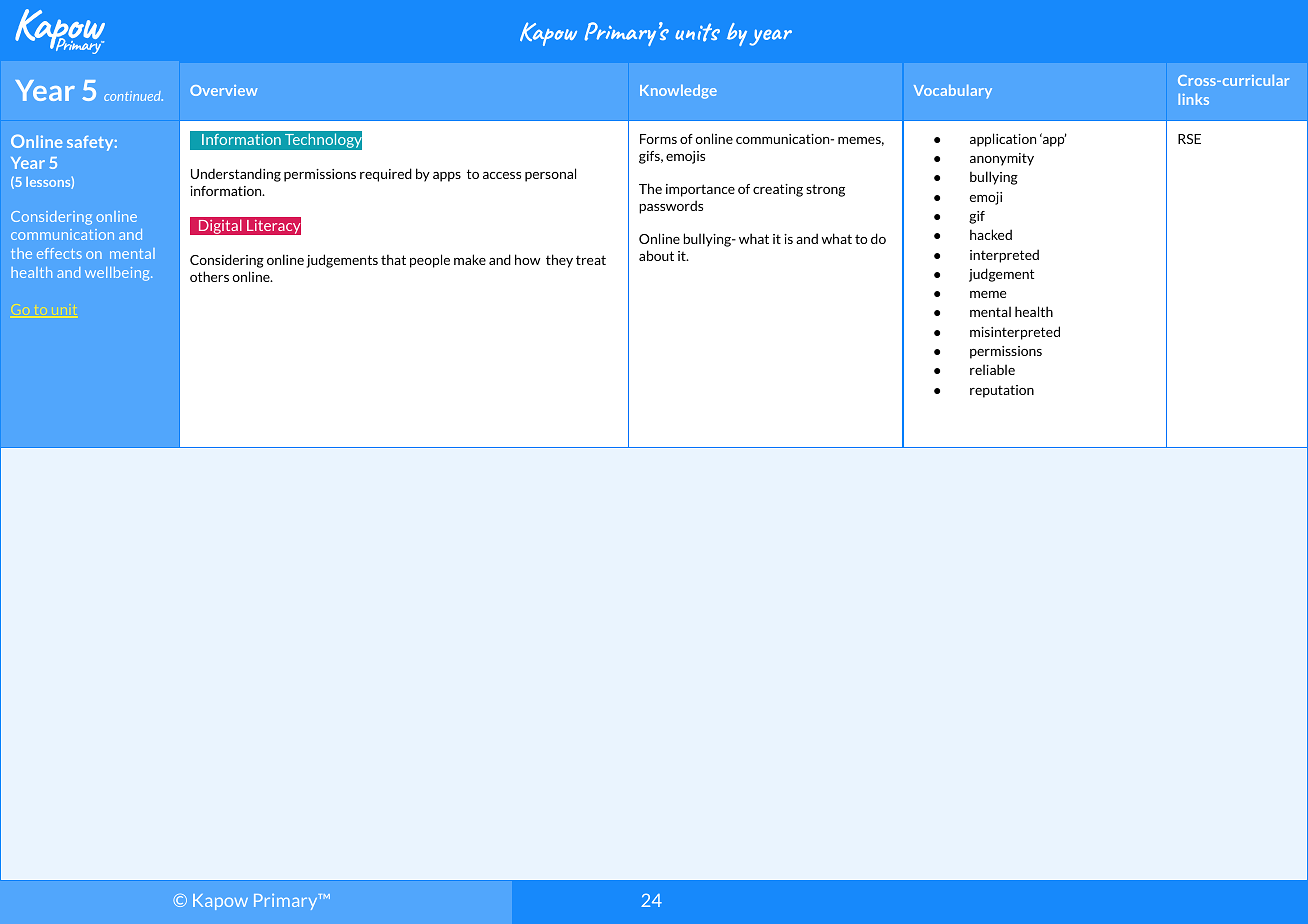 The width and height of the image is (1308, 924). Describe the element at coordinates (209, 276) in the image. I see `others` at that location.
